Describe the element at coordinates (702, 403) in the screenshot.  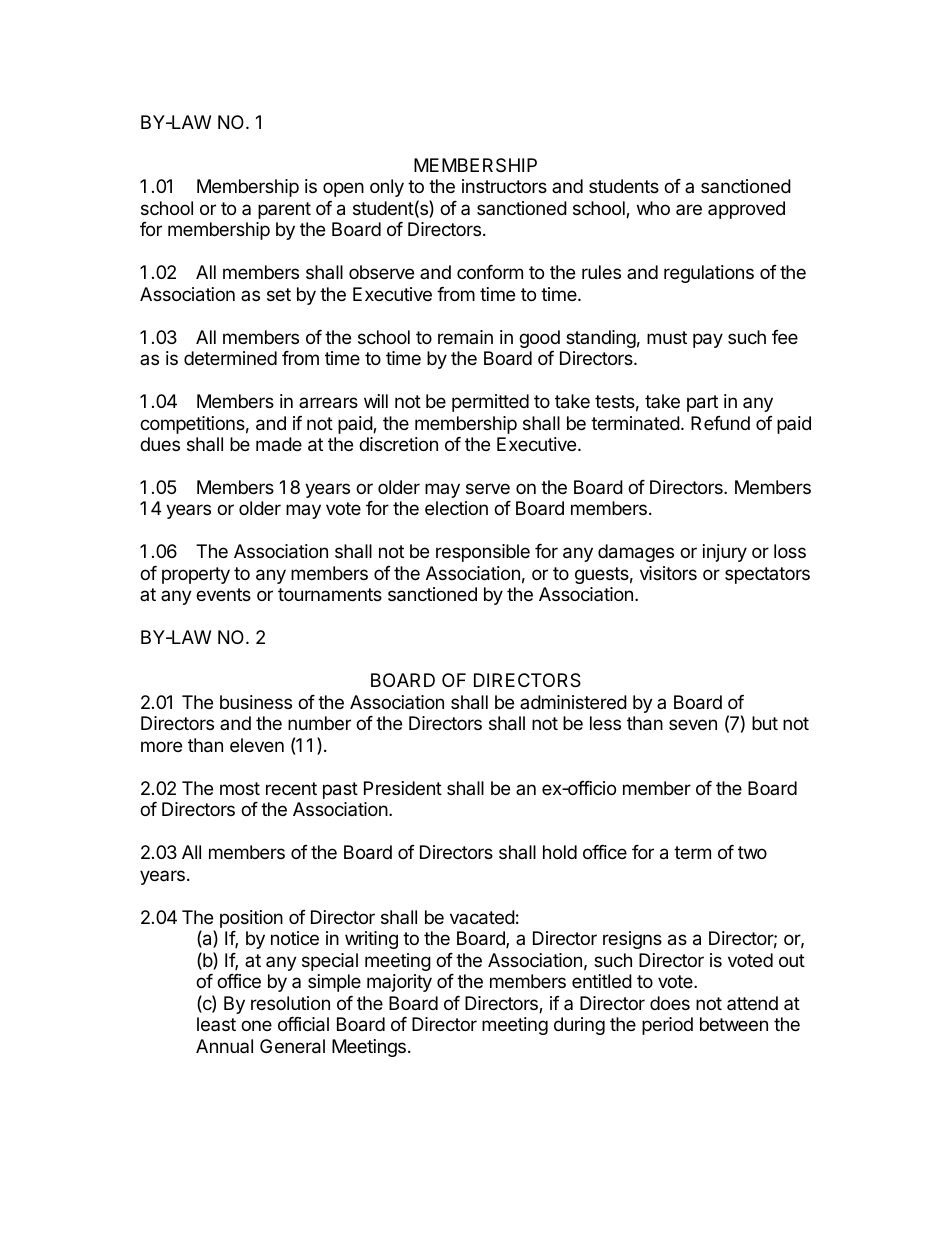
I see `part` at that location.
